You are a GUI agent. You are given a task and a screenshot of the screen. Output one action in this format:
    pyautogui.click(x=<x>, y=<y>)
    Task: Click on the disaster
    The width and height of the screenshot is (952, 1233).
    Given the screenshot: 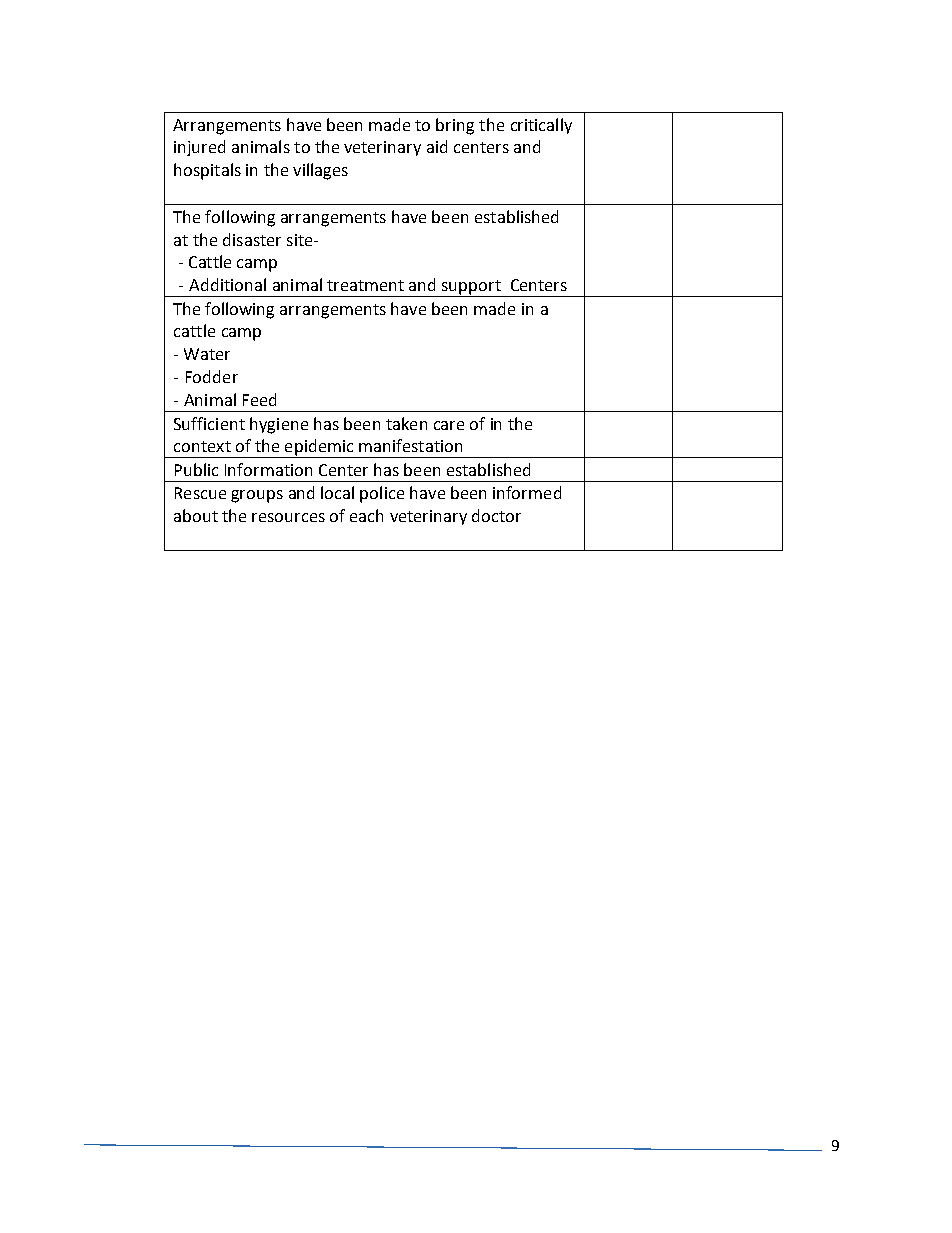 What is the action you would take?
    pyautogui.click(x=252, y=239)
